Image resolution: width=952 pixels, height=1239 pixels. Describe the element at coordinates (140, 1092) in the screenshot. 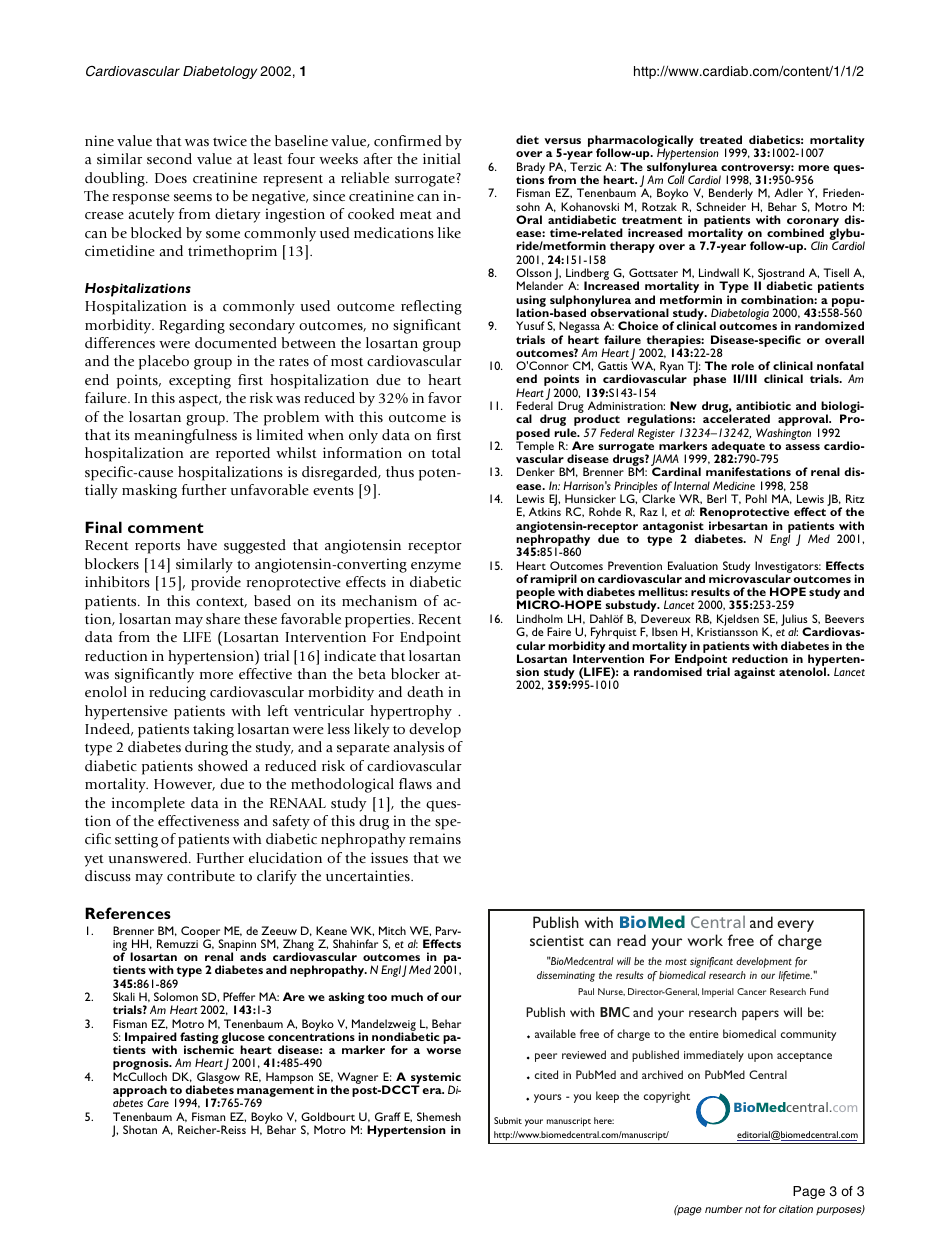

I see `approach` at that location.
